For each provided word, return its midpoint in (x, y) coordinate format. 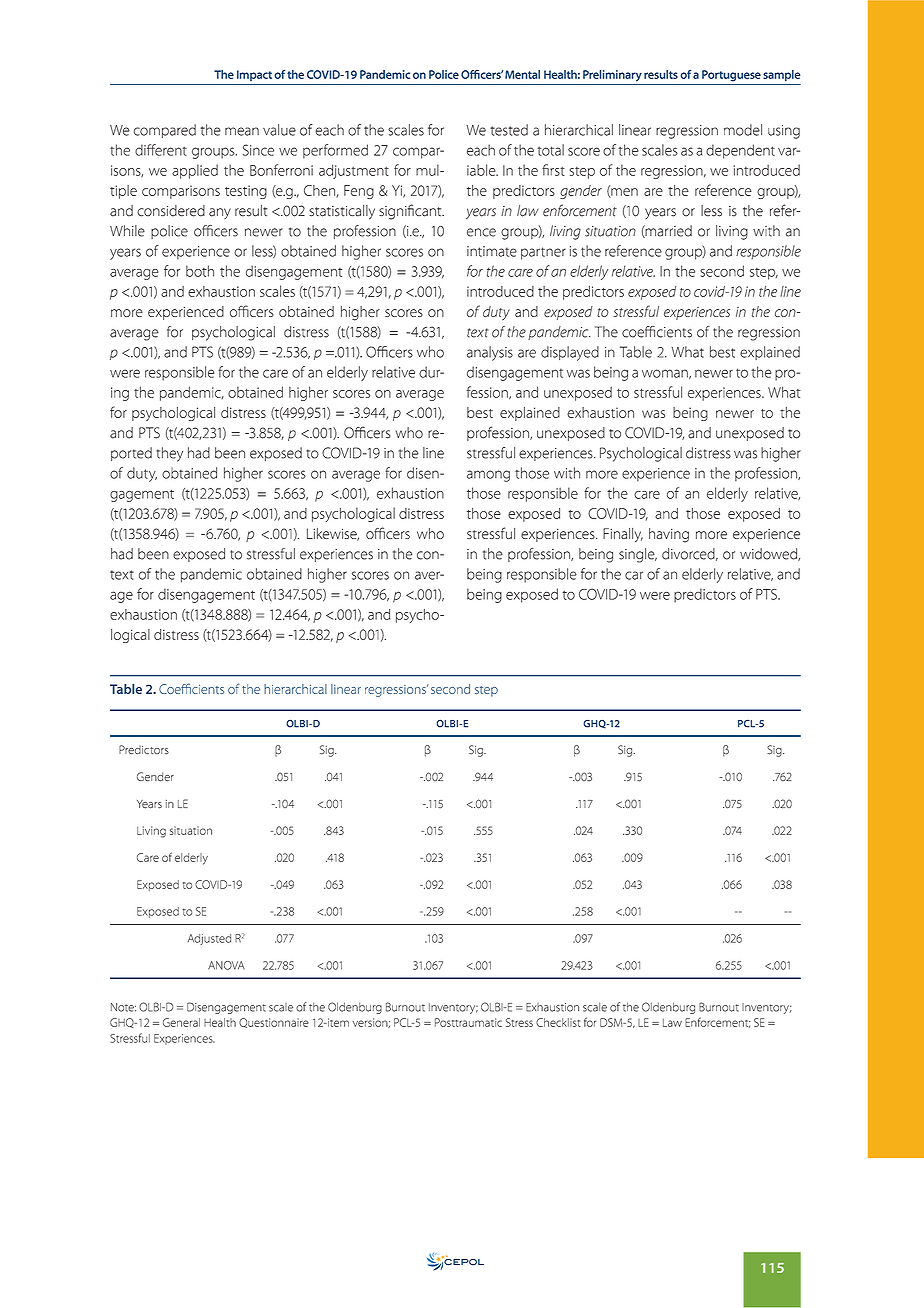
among (488, 476)
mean (242, 131)
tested (509, 130)
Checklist (558, 1022)
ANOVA (226, 965)
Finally (623, 535)
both (200, 271)
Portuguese (731, 76)
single (638, 555)
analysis (490, 353)
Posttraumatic (468, 1022)
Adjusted (209, 939)
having (669, 535)
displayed (570, 353)
